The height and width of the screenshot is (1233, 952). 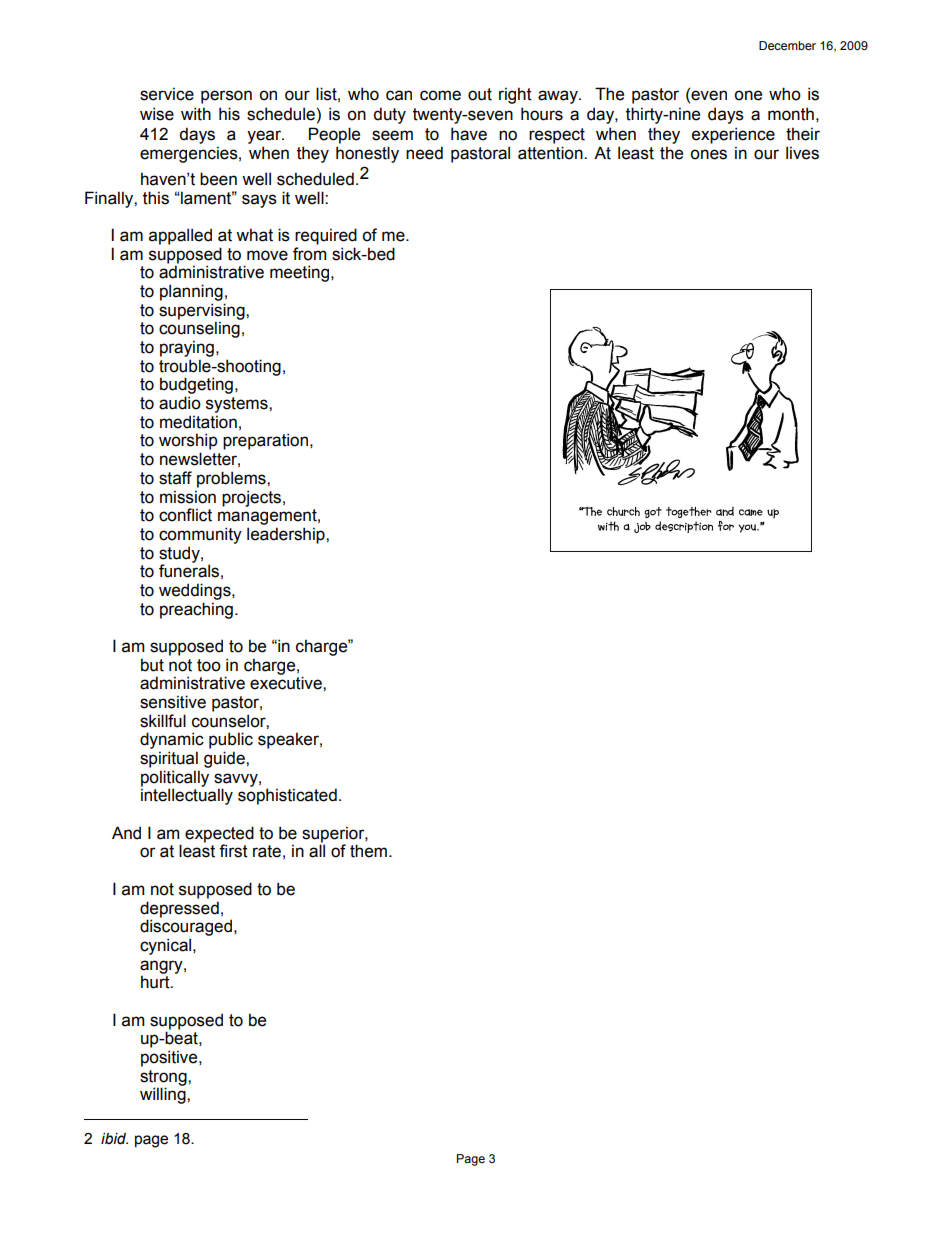 I want to click on executive, so click(x=287, y=683).
